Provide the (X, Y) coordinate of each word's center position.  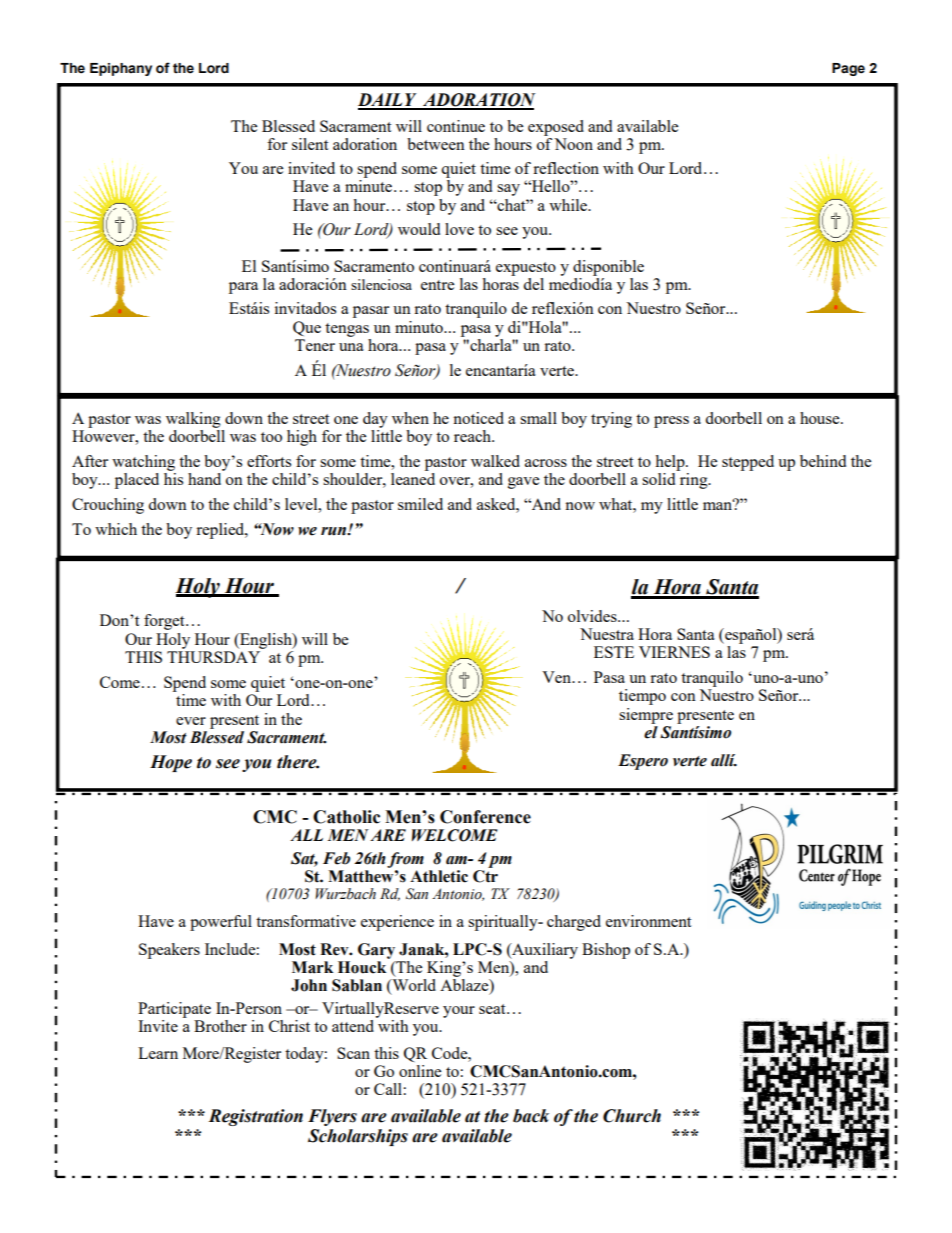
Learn (158, 1053)
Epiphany (121, 69)
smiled (420, 504)
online (420, 1071)
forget (165, 622)
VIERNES (674, 652)
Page (848, 69)
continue (456, 126)
